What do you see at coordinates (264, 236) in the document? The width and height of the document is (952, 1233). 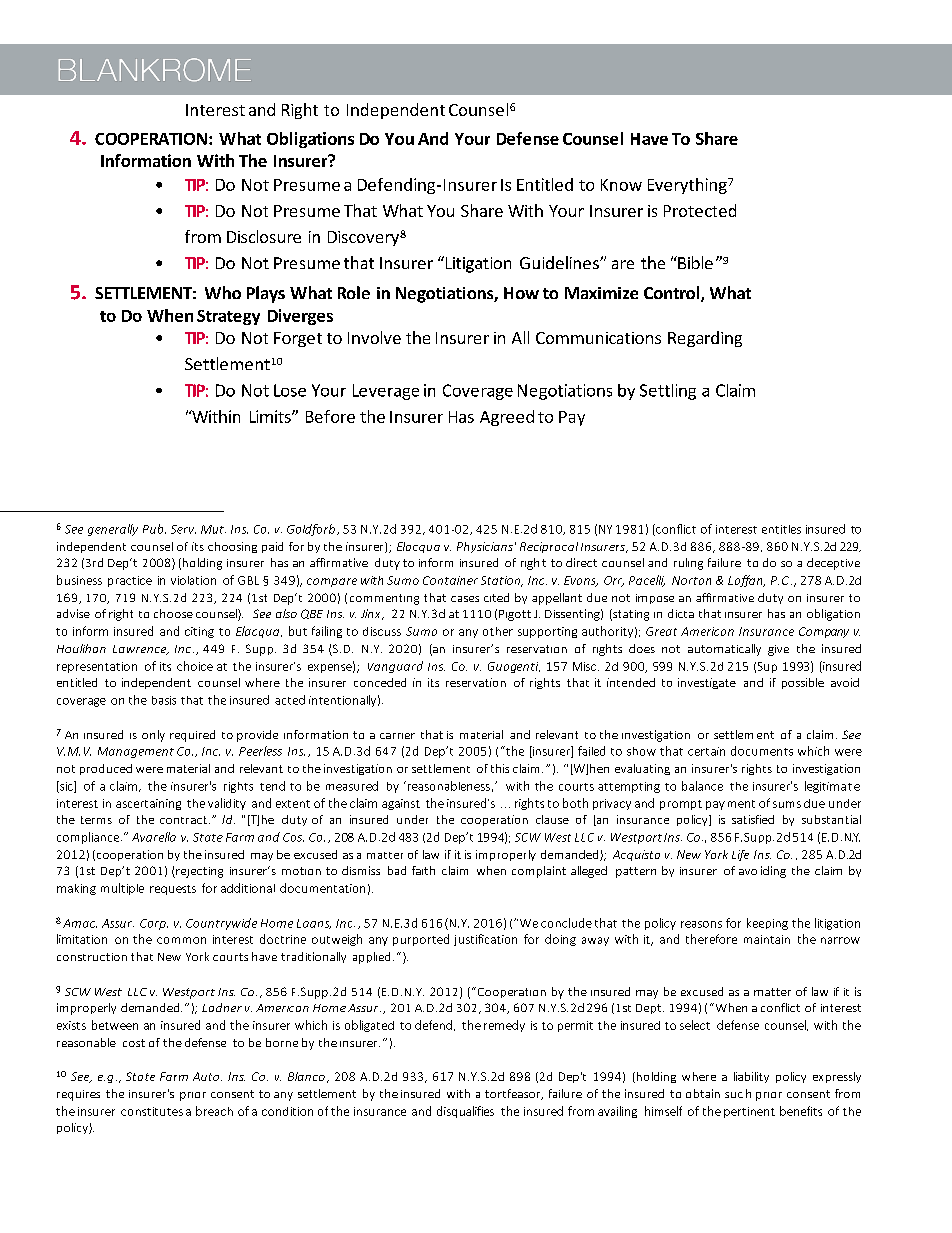 I see `Disclosure` at bounding box center [264, 236].
